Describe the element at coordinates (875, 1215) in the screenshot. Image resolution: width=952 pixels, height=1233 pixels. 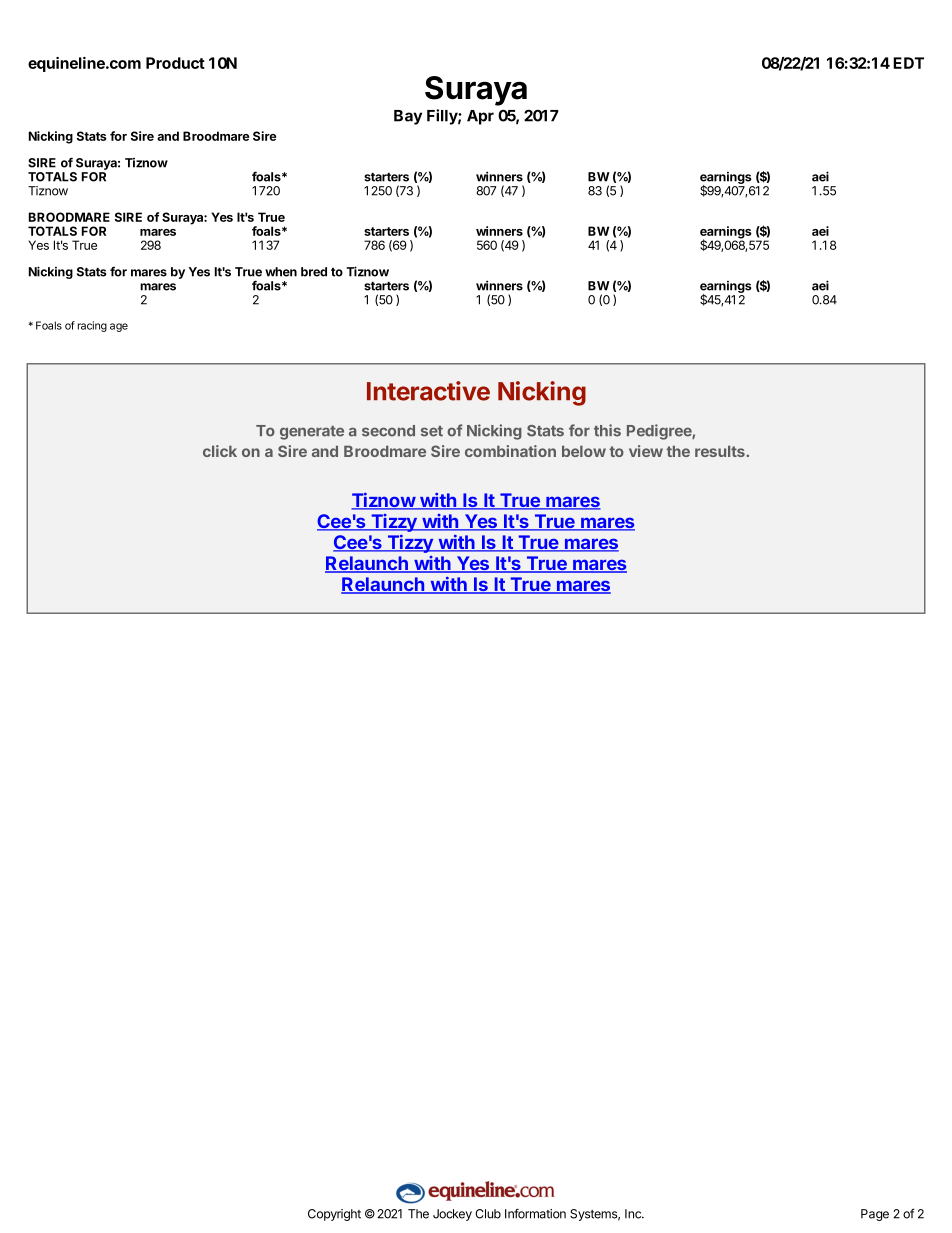
I see `Page` at that location.
